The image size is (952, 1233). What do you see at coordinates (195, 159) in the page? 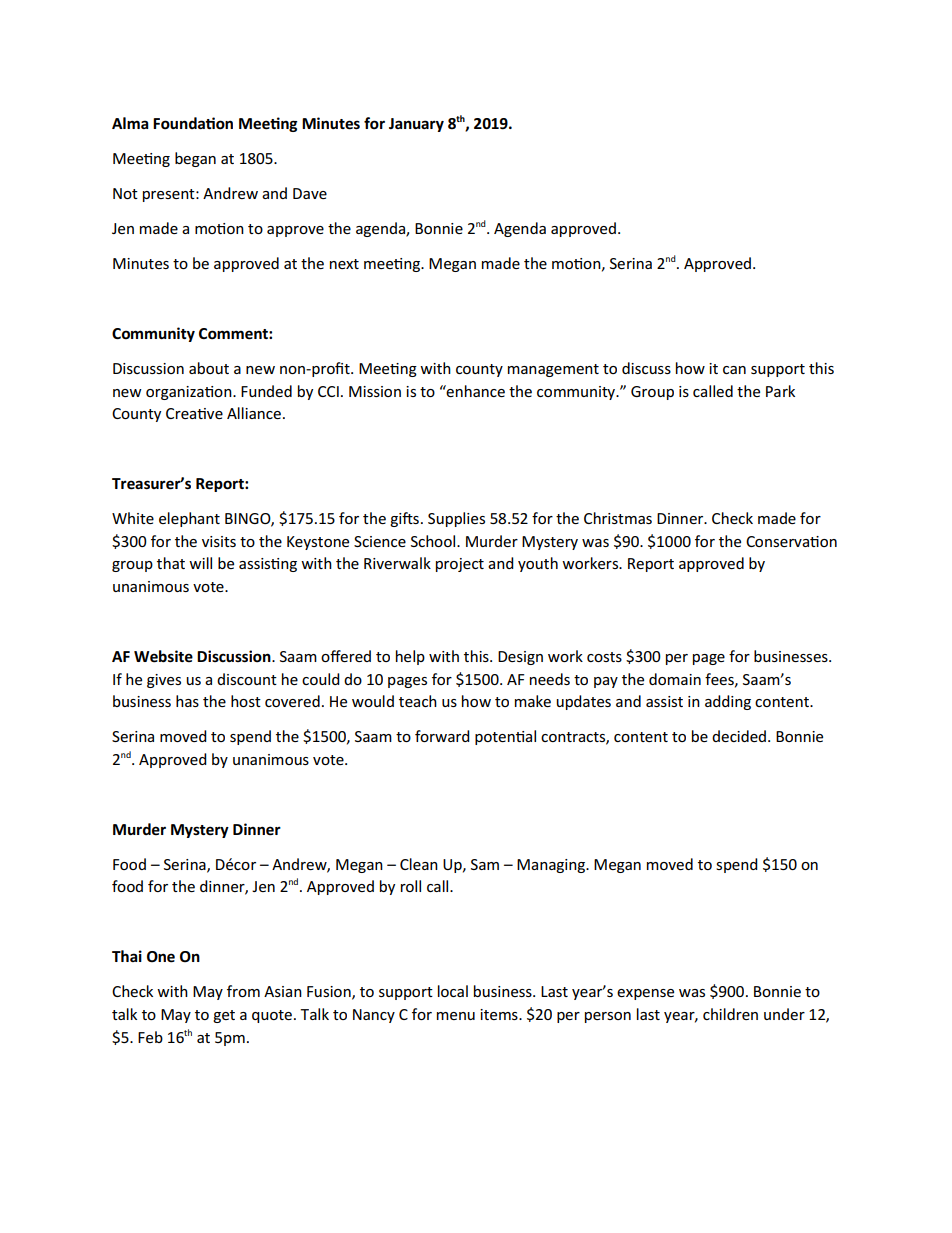
I see `began` at bounding box center [195, 159].
